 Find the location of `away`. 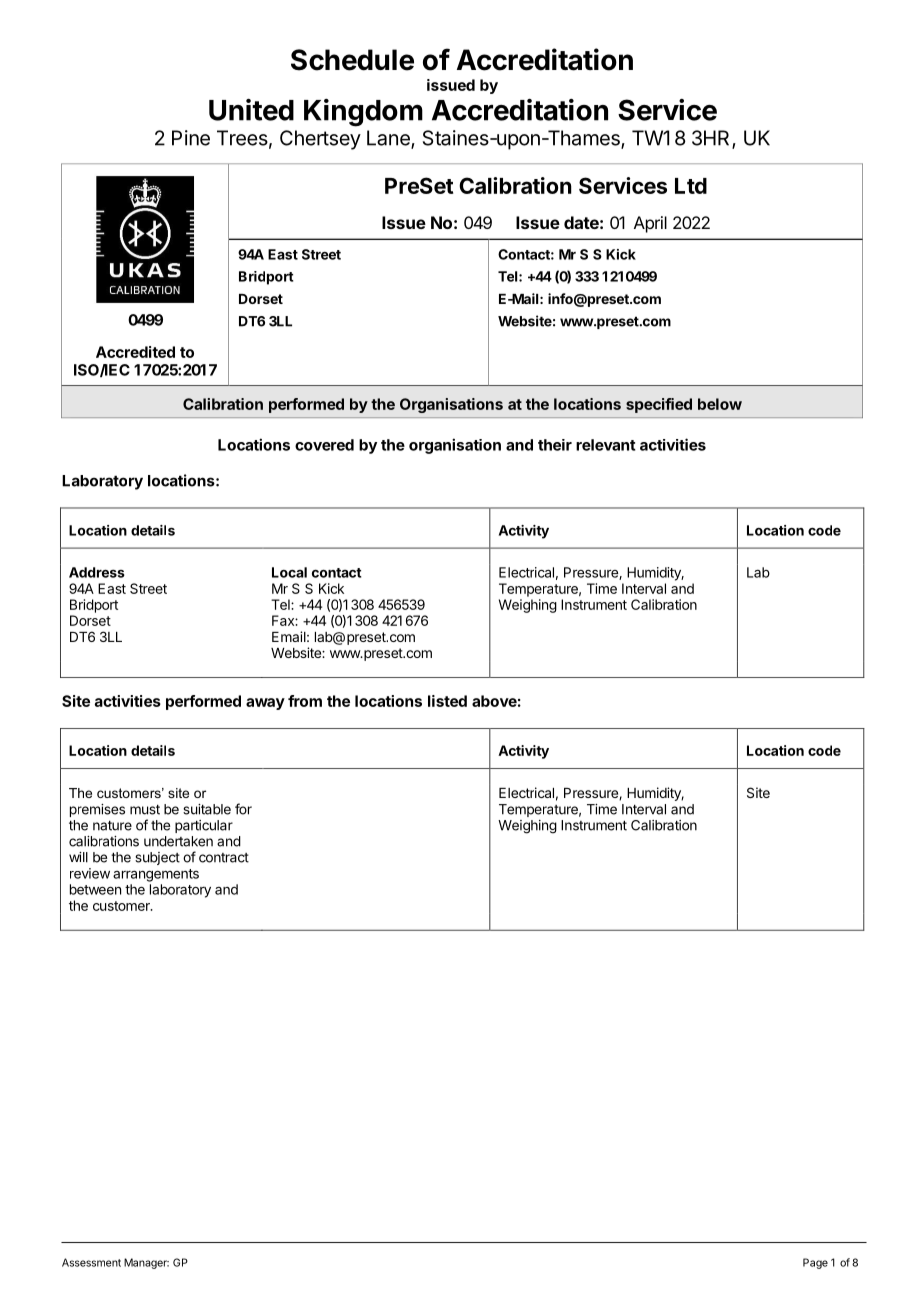

away is located at coordinates (265, 704).
